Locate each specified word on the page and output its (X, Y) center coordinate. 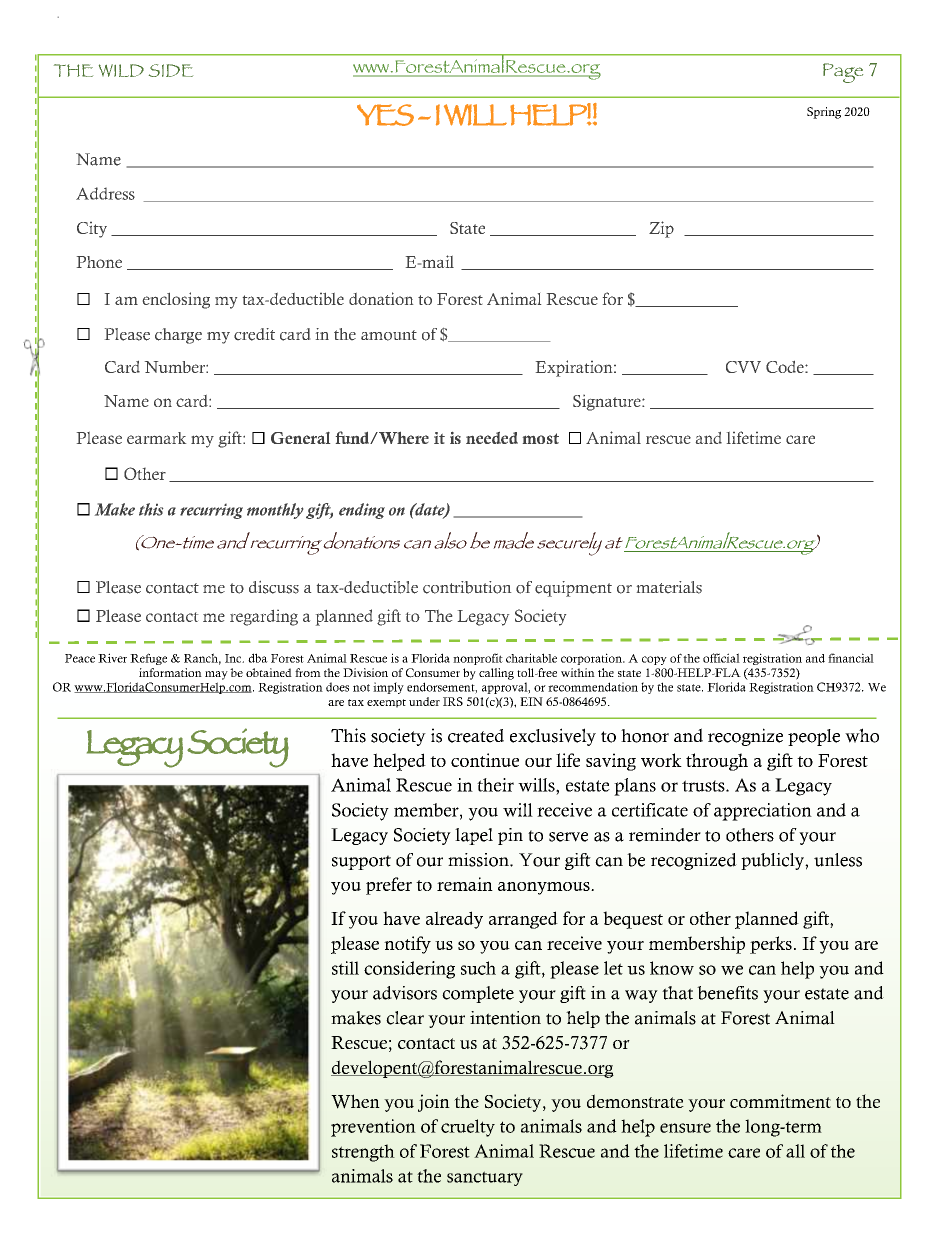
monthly (275, 511)
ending (362, 511)
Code (786, 367)
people (814, 737)
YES (385, 115)
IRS (453, 701)
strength (363, 1153)
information (170, 672)
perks (771, 945)
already (454, 920)
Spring (824, 113)
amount (389, 335)
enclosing (176, 300)
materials (669, 587)
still (345, 968)
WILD (121, 70)
